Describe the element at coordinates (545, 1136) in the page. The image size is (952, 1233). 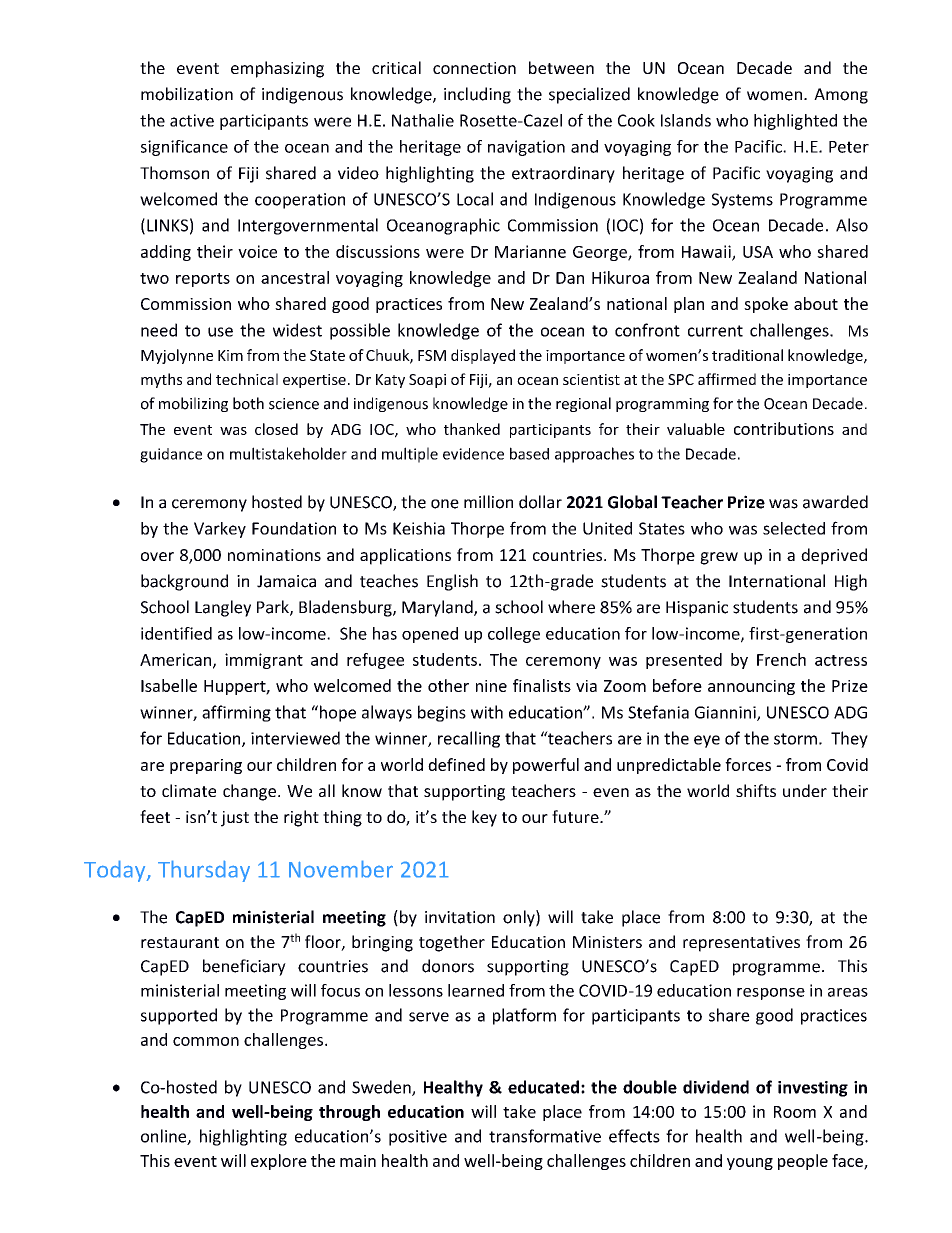
I see `transformative` at that location.
